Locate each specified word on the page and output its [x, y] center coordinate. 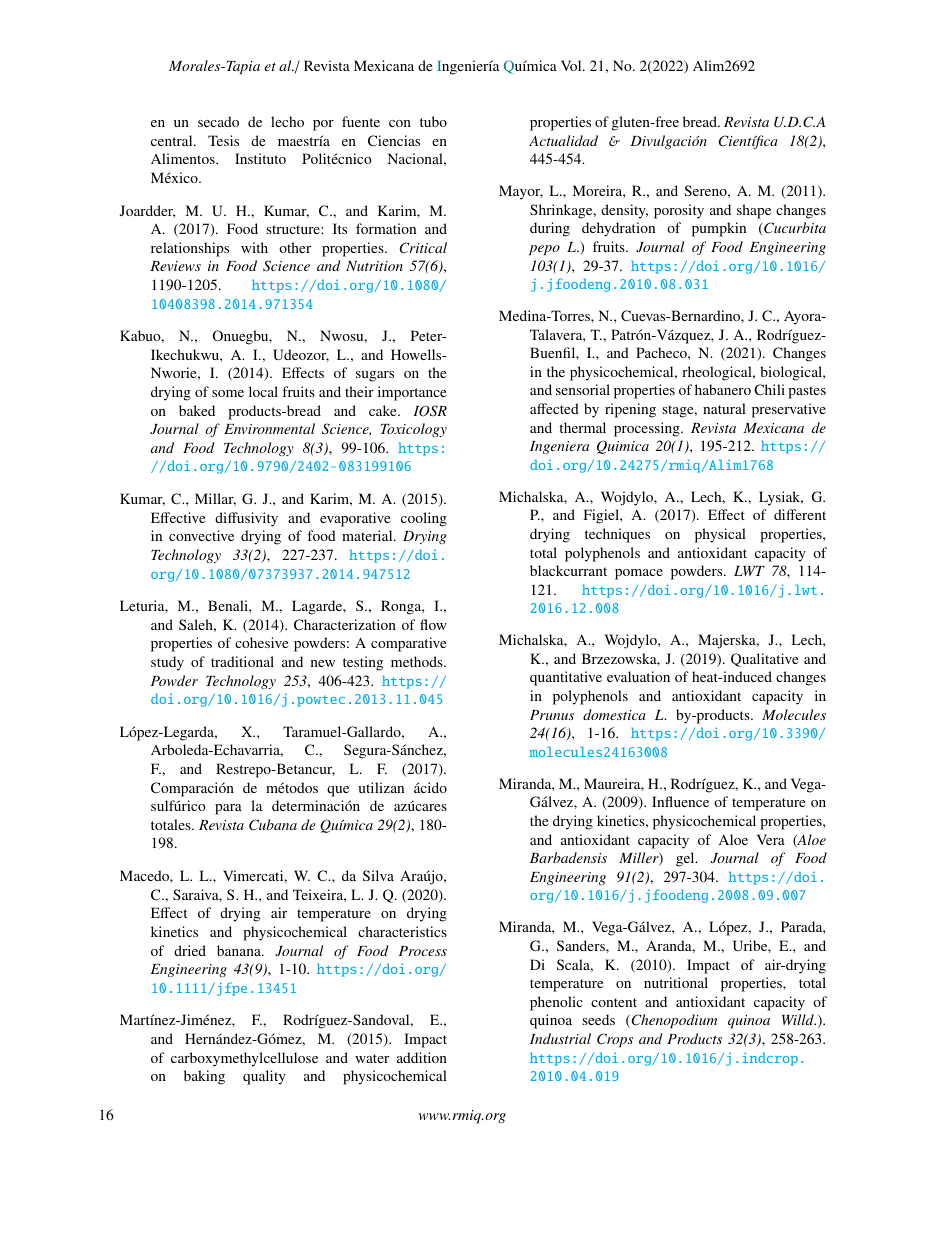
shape [754, 211]
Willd [799, 1019]
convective [201, 535]
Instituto [260, 158]
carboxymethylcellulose [244, 1059]
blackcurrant [568, 570]
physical [720, 535]
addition [422, 1057]
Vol [572, 65]
